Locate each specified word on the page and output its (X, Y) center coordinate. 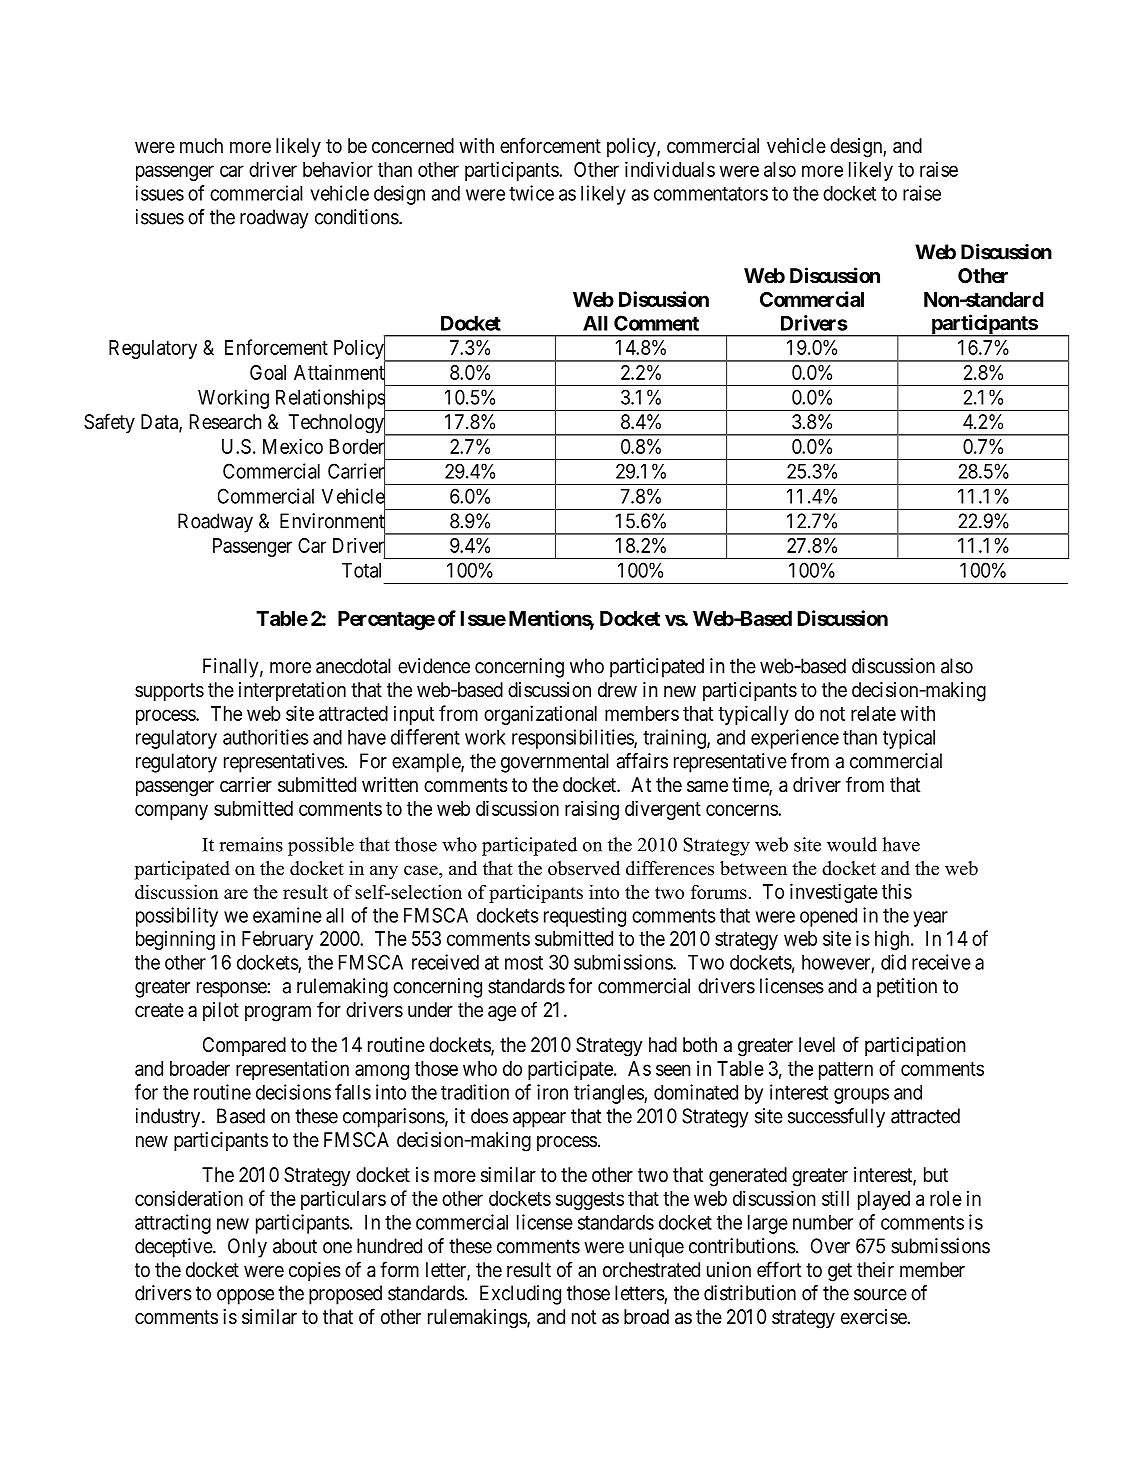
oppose (245, 1297)
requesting (585, 917)
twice (531, 193)
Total (361, 570)
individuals (670, 169)
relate (873, 713)
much (201, 145)
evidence (434, 666)
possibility (177, 917)
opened (828, 917)
